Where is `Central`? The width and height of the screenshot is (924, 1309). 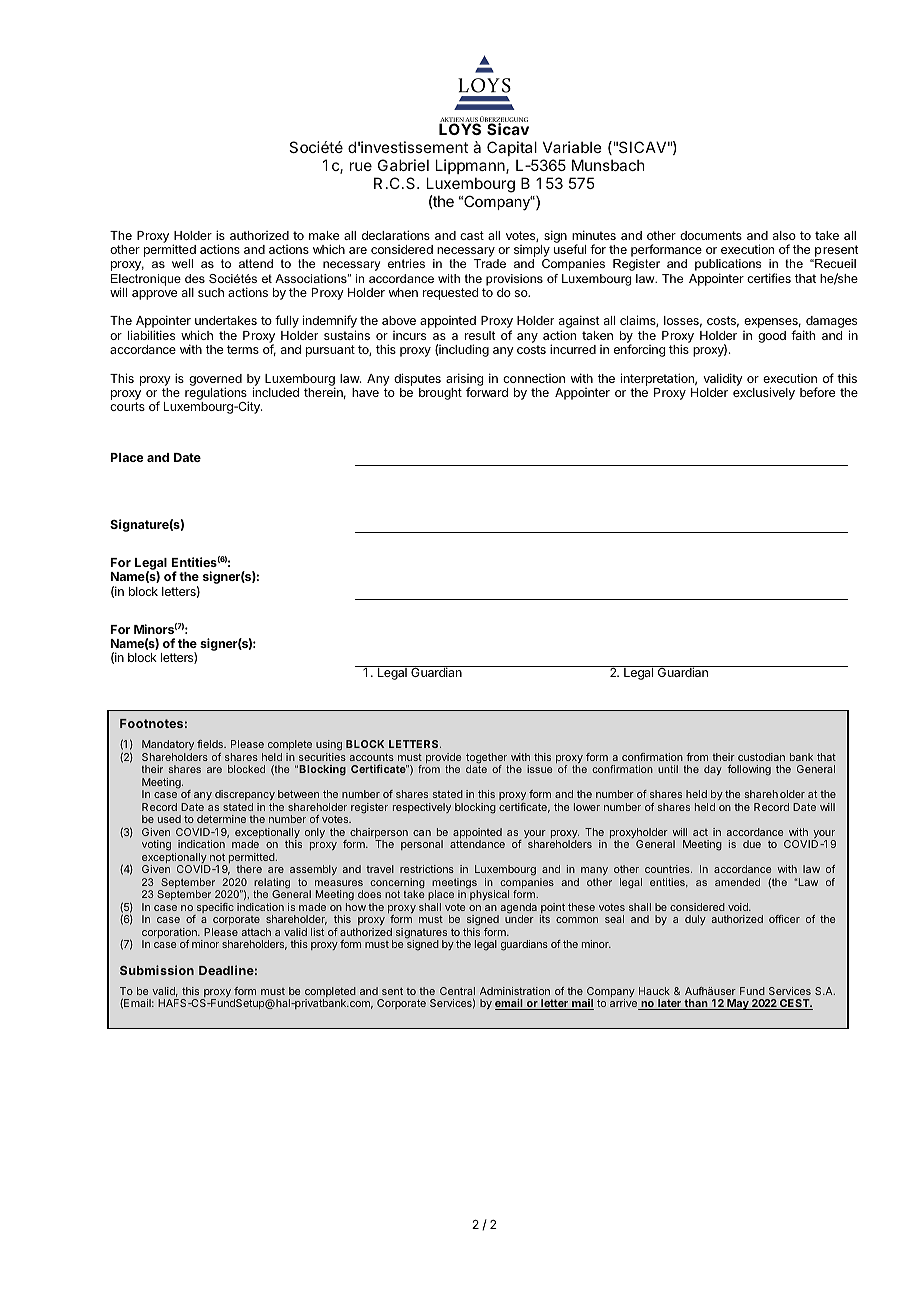 Central is located at coordinates (457, 991).
